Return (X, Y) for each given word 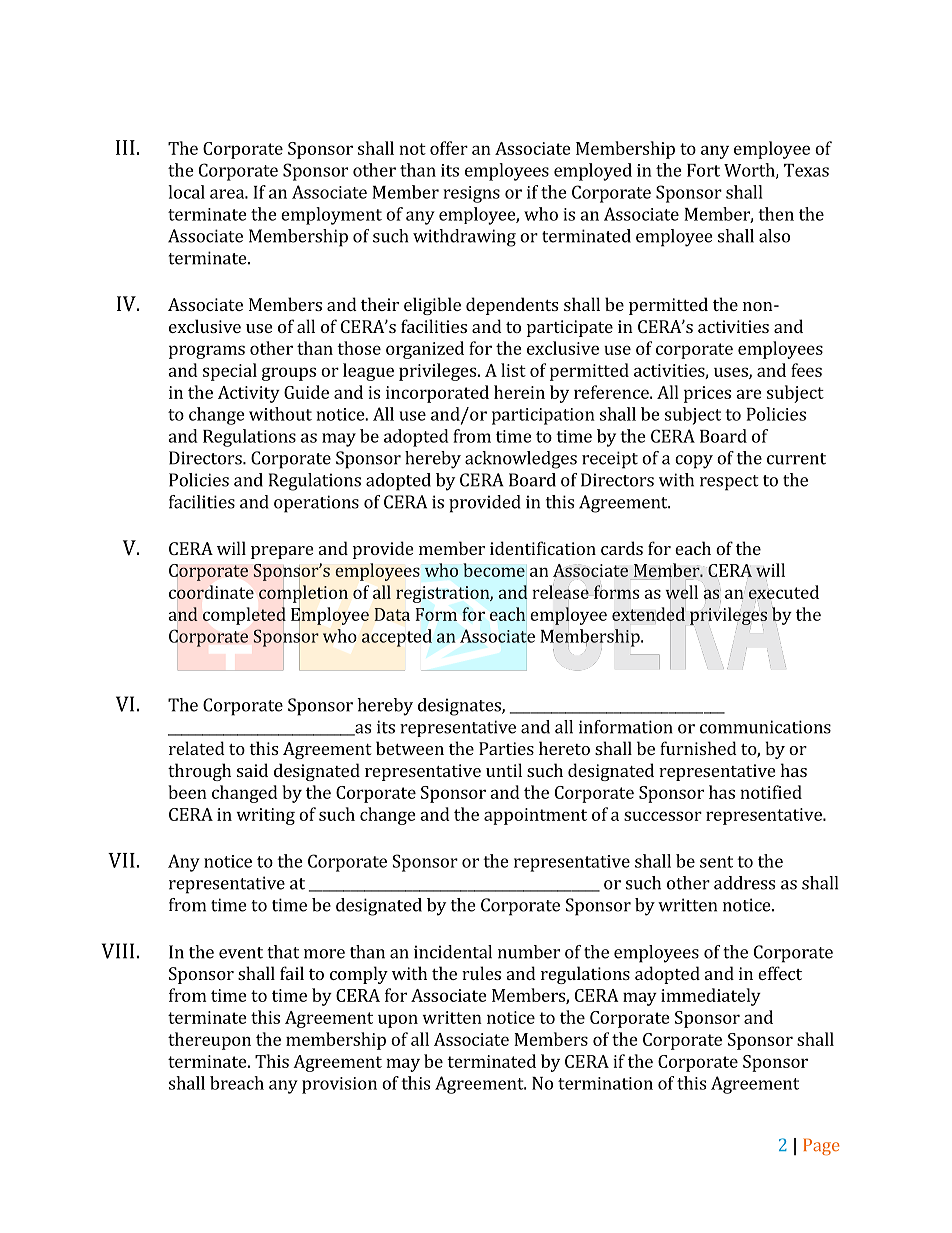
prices (707, 394)
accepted (397, 638)
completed (244, 616)
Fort (703, 170)
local (186, 192)
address (744, 883)
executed (784, 592)
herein (519, 392)
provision (339, 1085)
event (241, 953)
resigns (472, 194)
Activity (249, 394)
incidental (453, 952)
